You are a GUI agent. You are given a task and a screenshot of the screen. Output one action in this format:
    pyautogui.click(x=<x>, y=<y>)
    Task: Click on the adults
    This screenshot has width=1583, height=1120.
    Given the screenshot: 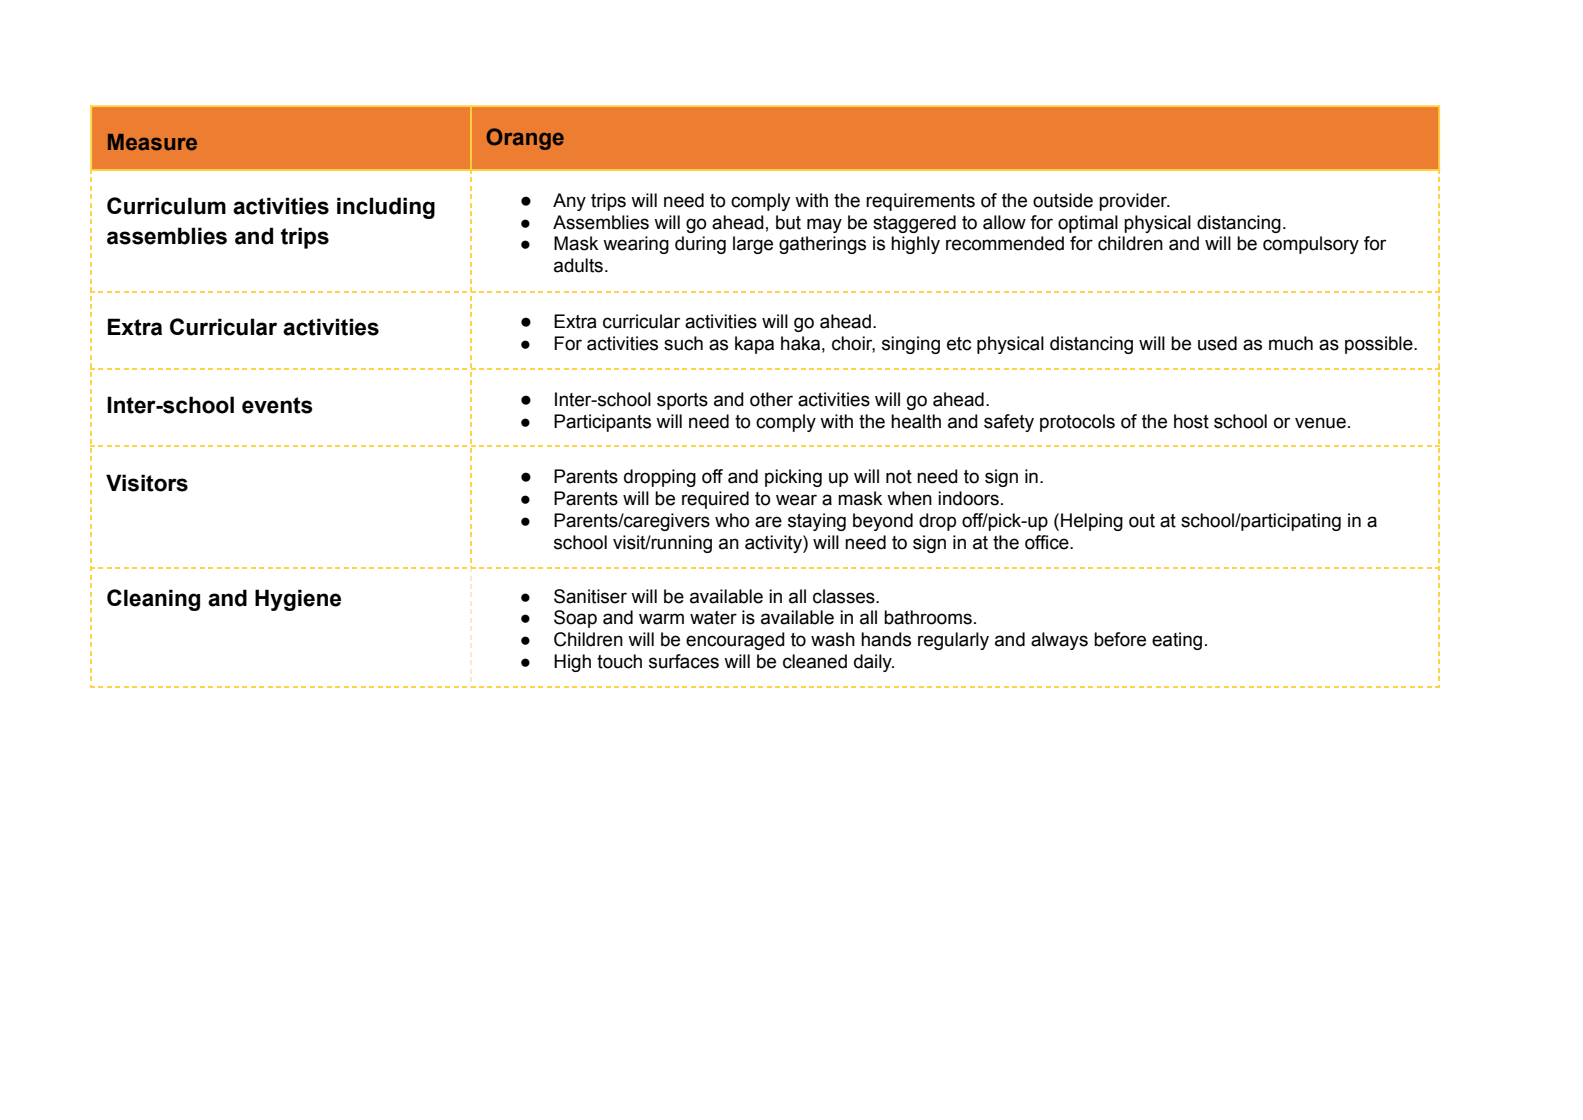 What is the action you would take?
    pyautogui.click(x=578, y=265)
